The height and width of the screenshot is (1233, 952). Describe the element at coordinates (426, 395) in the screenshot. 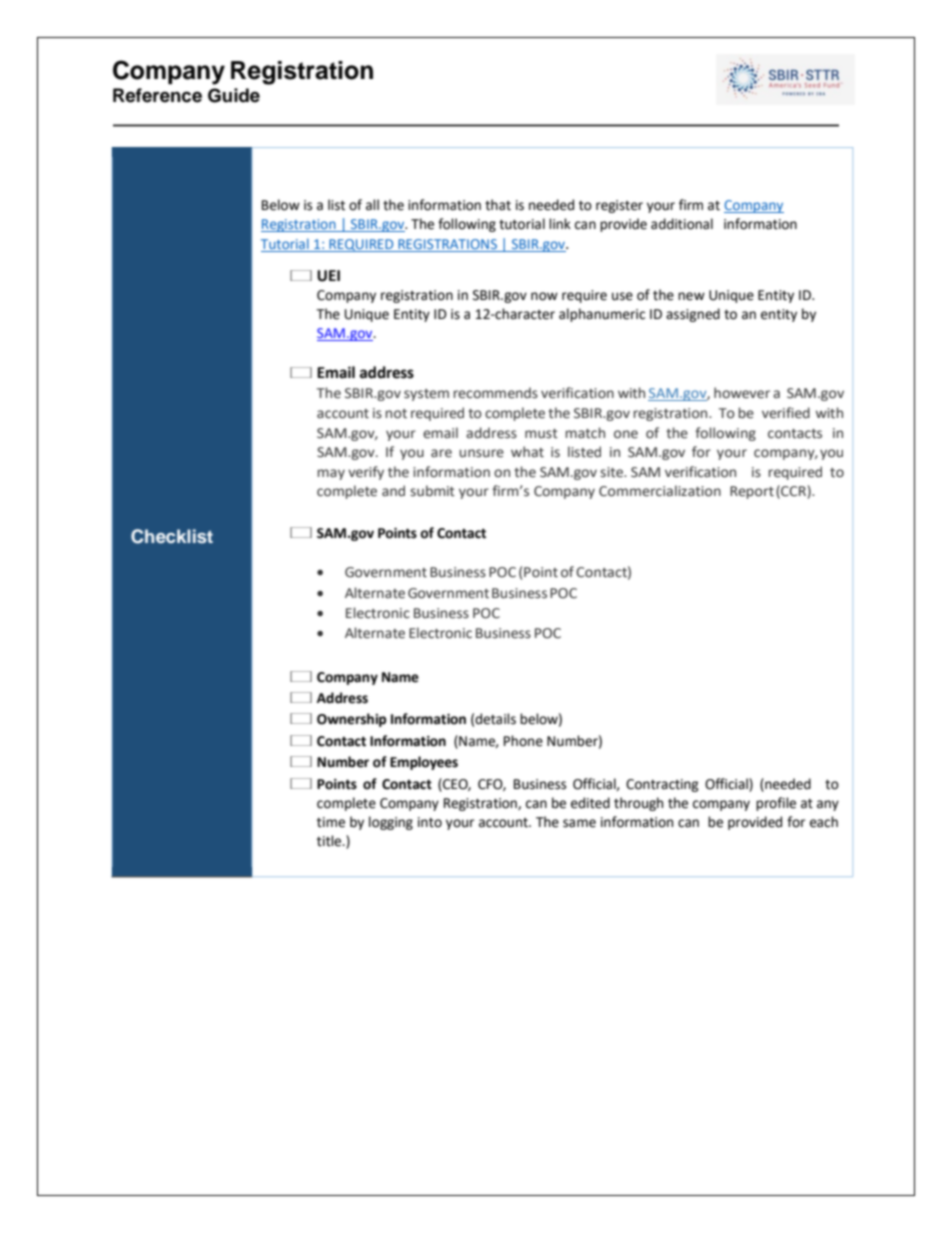

I see `system` at that location.
